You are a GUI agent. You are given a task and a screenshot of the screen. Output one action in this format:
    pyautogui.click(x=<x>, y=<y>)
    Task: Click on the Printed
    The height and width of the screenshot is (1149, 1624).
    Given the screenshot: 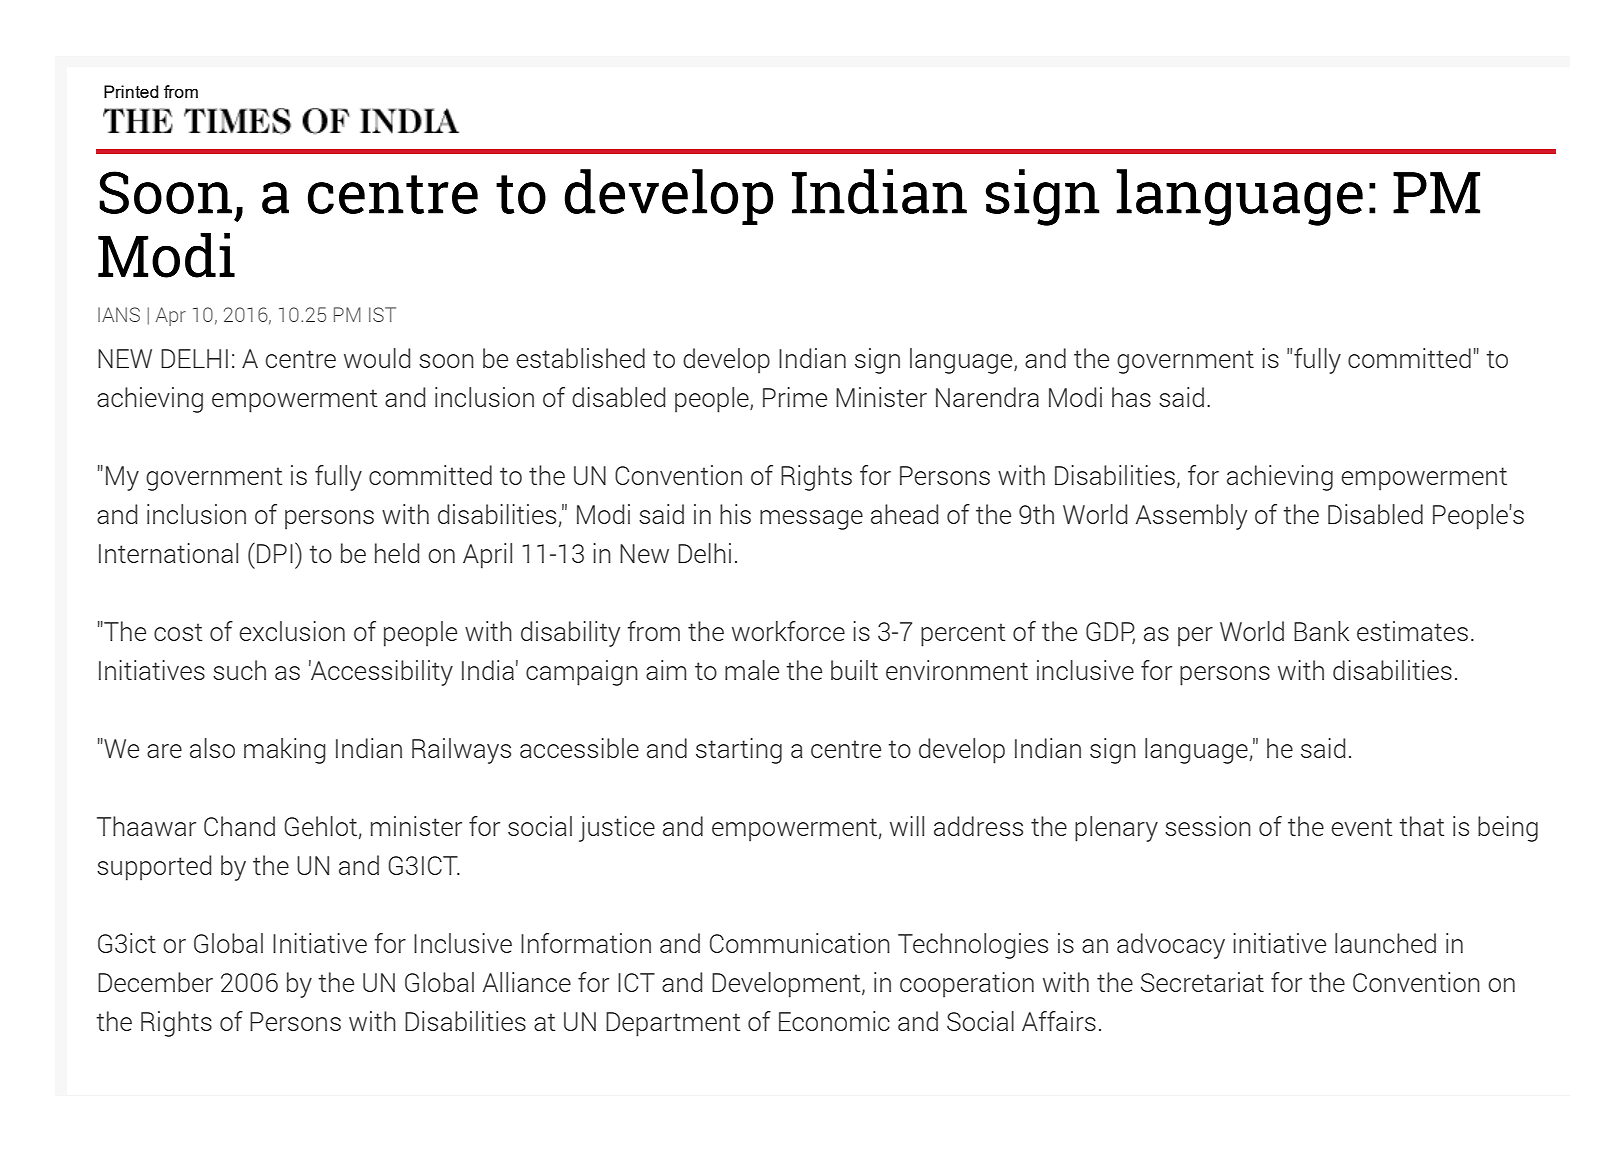 What is the action you would take?
    pyautogui.click(x=131, y=91)
